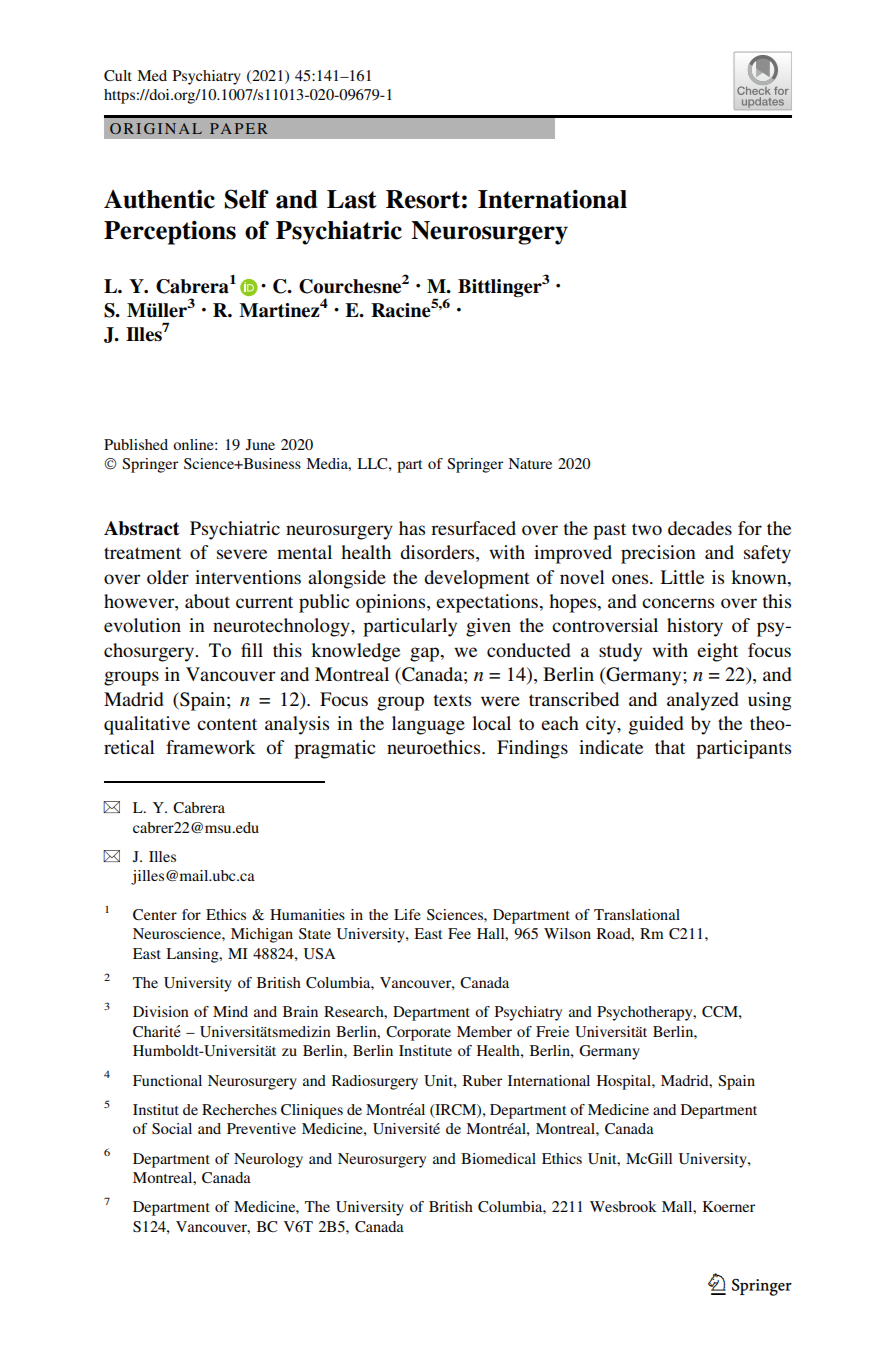 Image resolution: width=896 pixels, height=1359 pixels. What do you see at coordinates (637, 914) in the document?
I see `Translational` at bounding box center [637, 914].
